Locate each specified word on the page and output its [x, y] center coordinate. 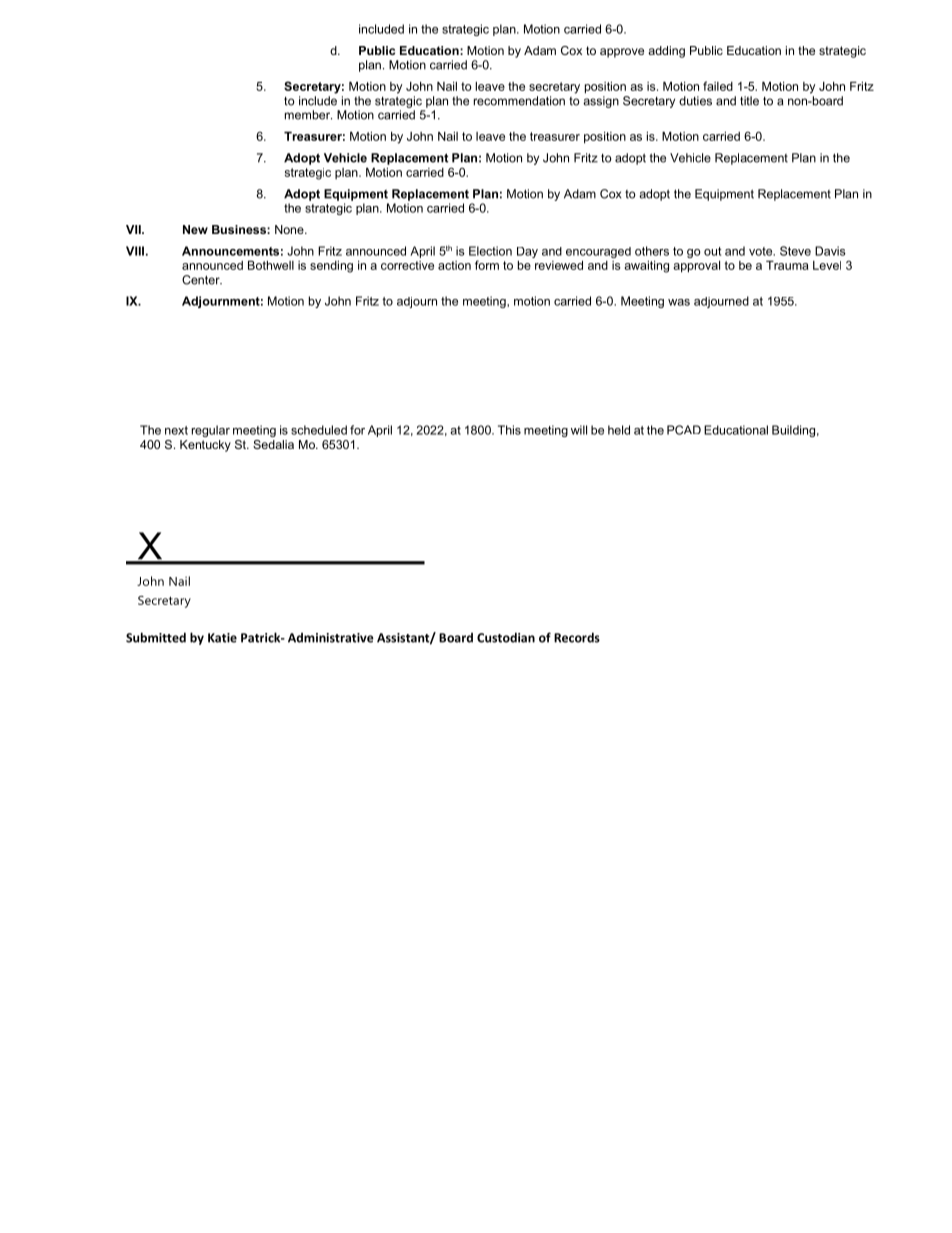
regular [211, 431]
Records [577, 637]
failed [718, 86]
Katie [222, 638]
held [619, 430]
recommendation [519, 101]
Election [490, 251]
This [509, 430]
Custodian [506, 637]
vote [762, 251]
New [195, 229]
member [308, 115]
